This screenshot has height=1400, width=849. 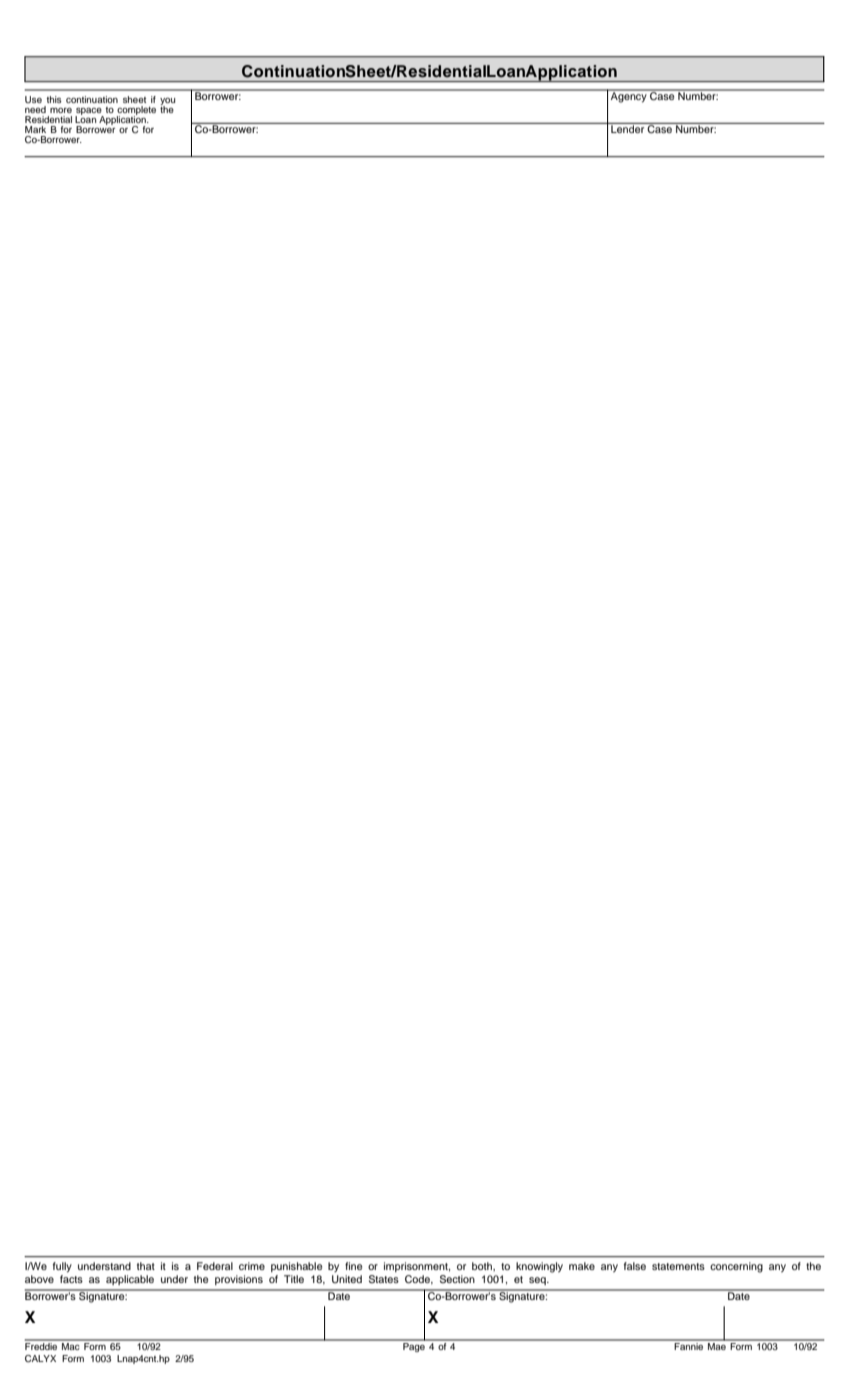 What do you see at coordinates (130, 1280) in the screenshot?
I see `applicable` at bounding box center [130, 1280].
